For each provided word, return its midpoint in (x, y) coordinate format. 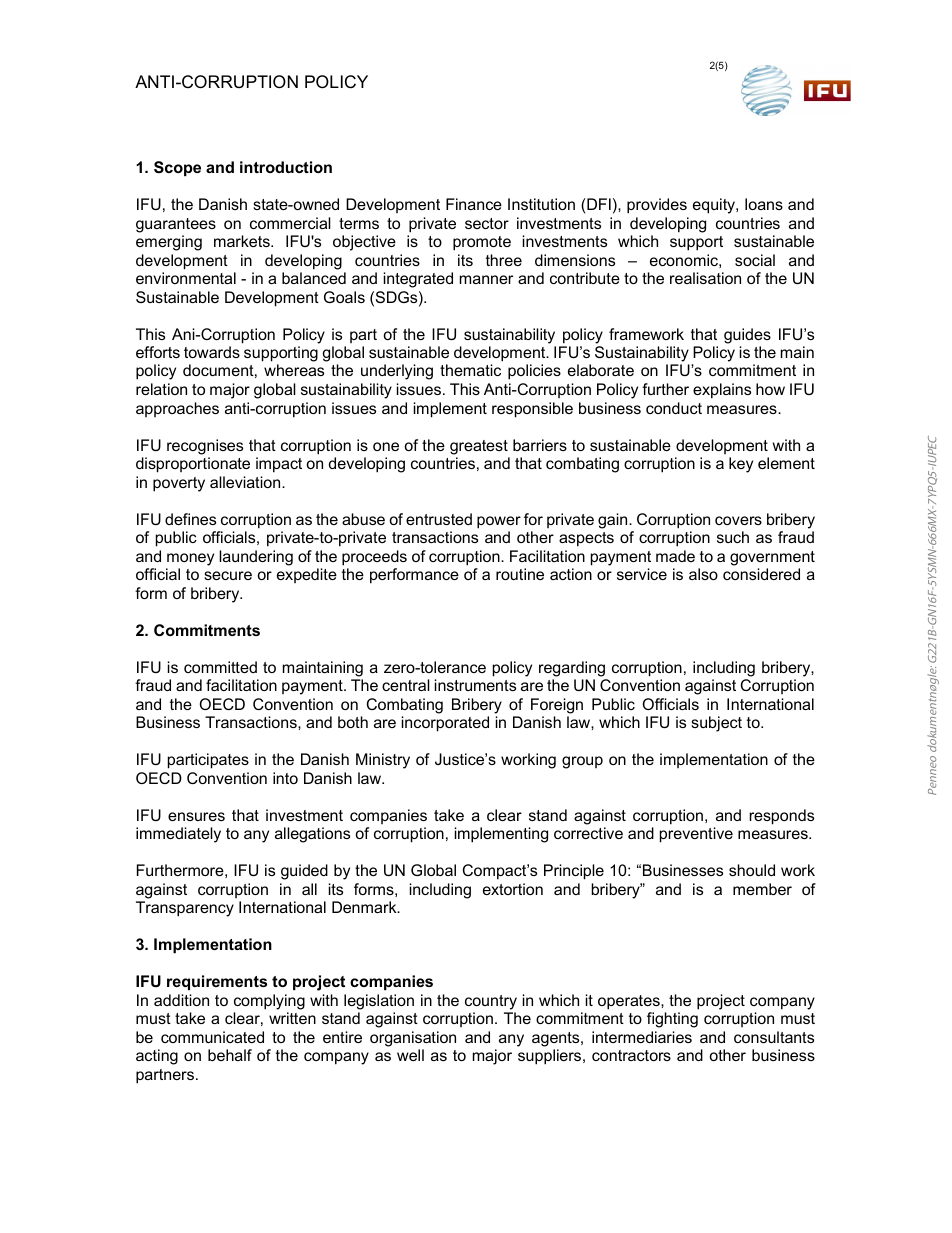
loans (764, 204)
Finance (474, 204)
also (703, 574)
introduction (286, 167)
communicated (212, 1037)
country (491, 1002)
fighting (672, 1020)
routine (520, 574)
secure (228, 575)
